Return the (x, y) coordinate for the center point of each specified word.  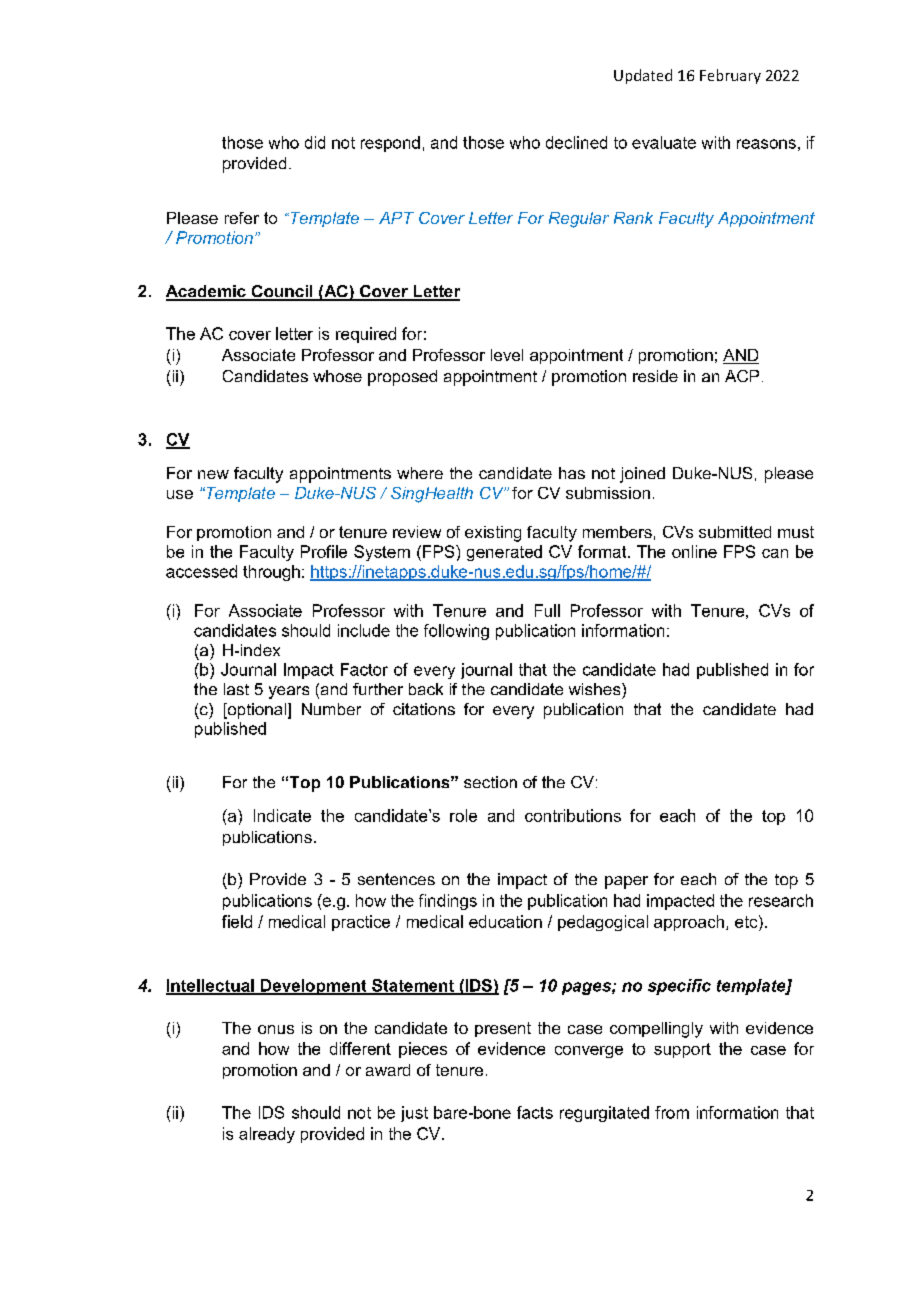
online (694, 551)
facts (535, 1112)
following (456, 632)
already (267, 1135)
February (730, 76)
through (271, 573)
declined (576, 142)
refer (242, 218)
